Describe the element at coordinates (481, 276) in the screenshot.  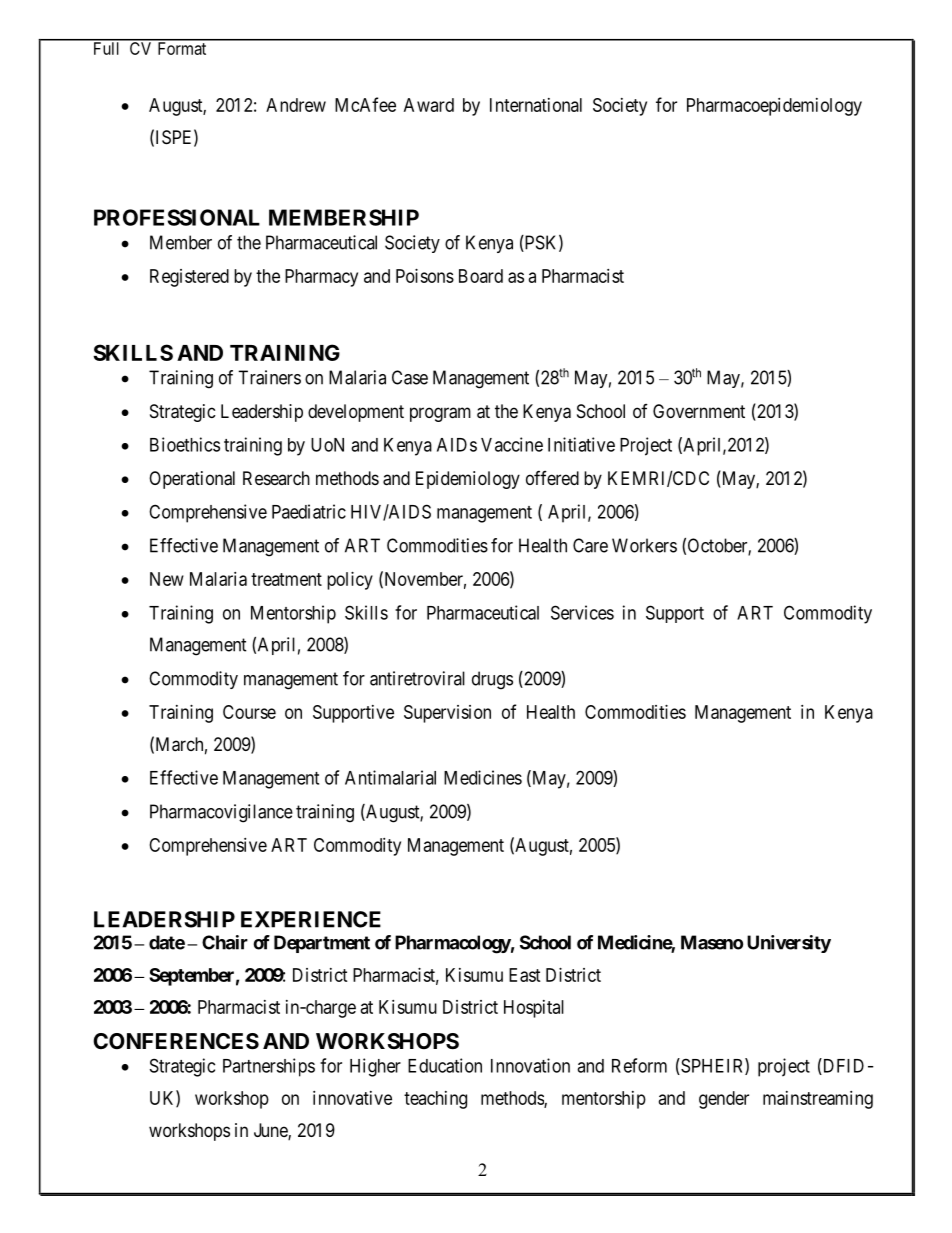
I see `Board` at that location.
